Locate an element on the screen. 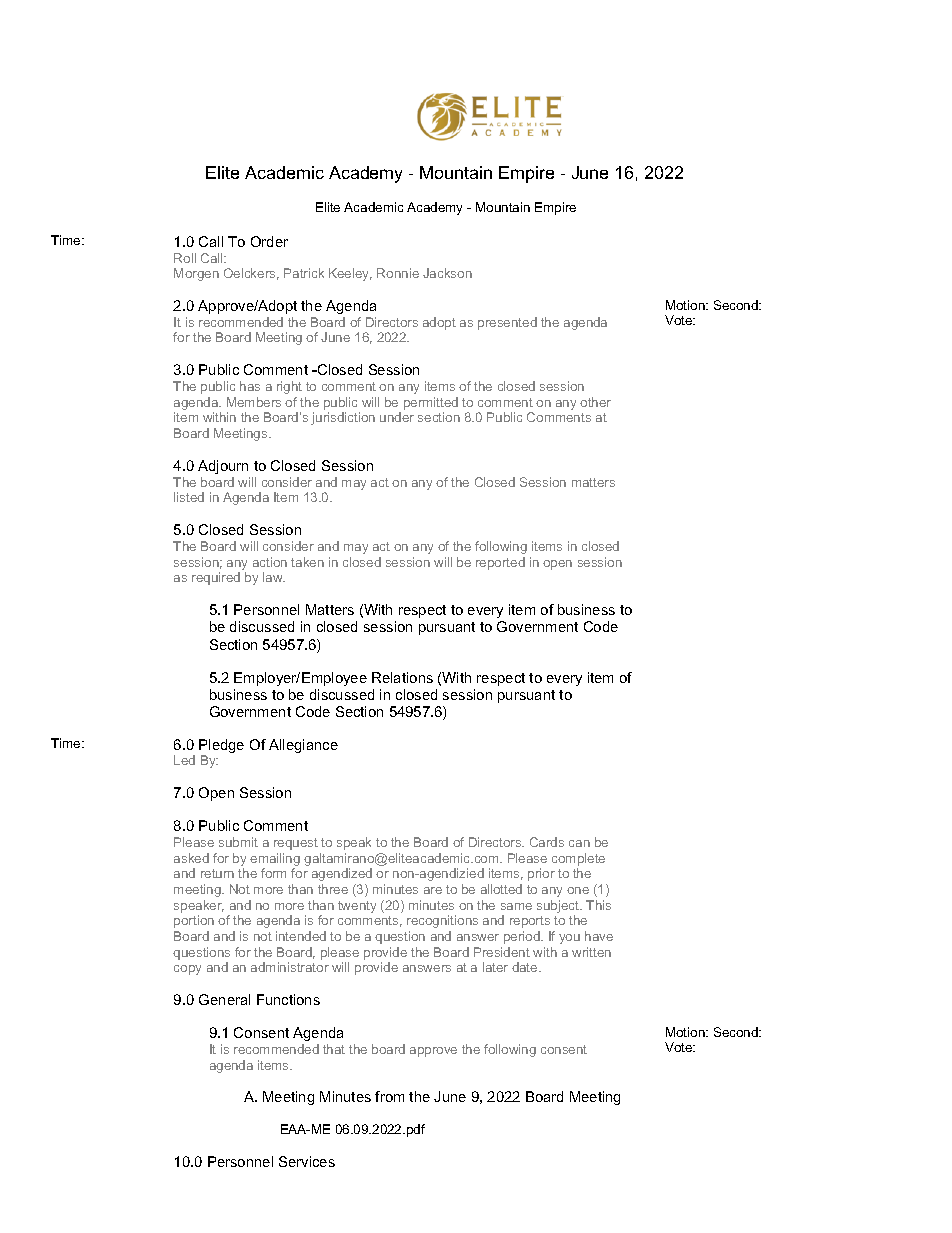 The image size is (952, 1233). Services is located at coordinates (307, 1161).
